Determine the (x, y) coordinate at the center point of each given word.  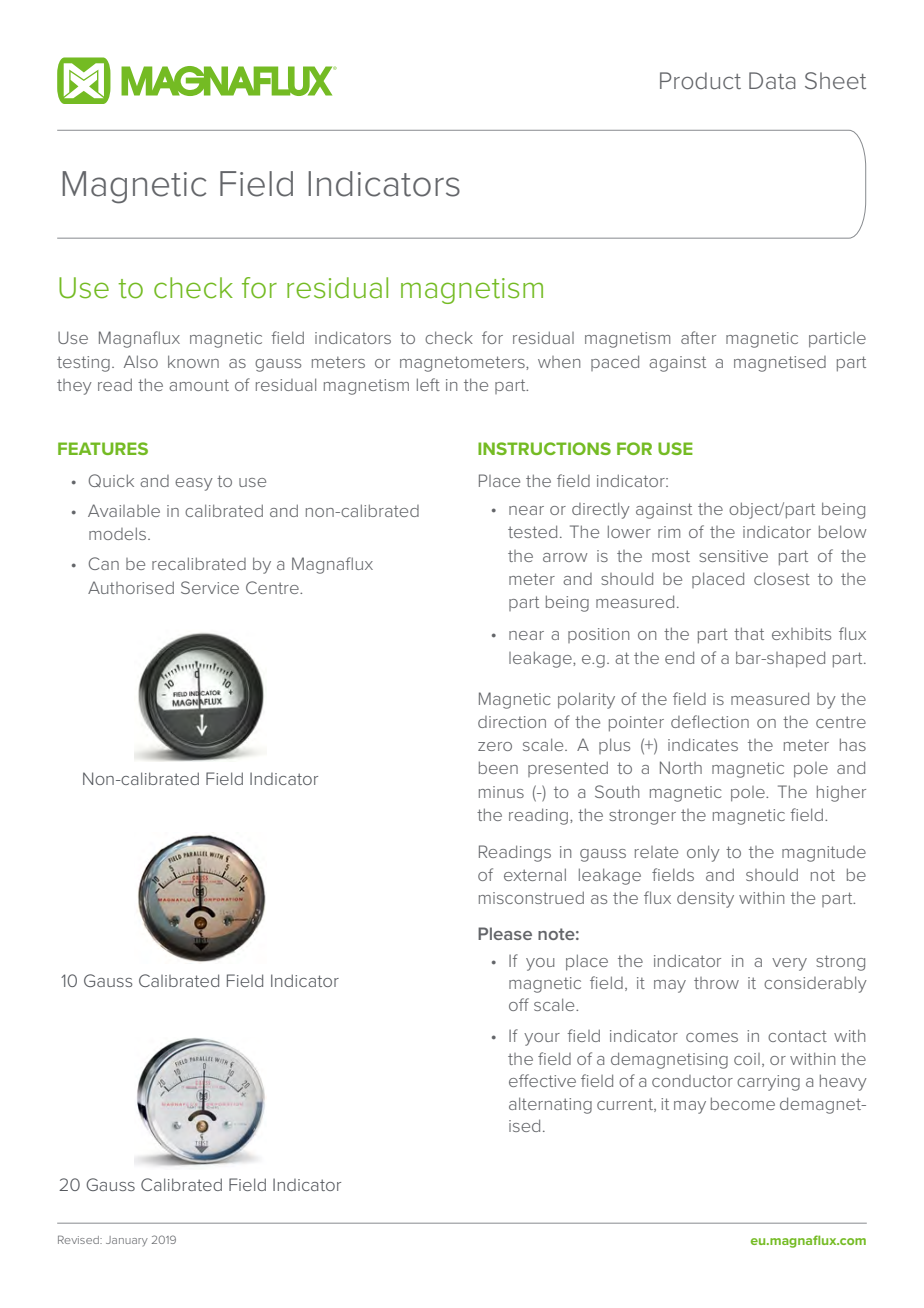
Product (700, 80)
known (193, 361)
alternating (550, 1105)
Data (772, 80)
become (743, 1103)
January (127, 1241)
